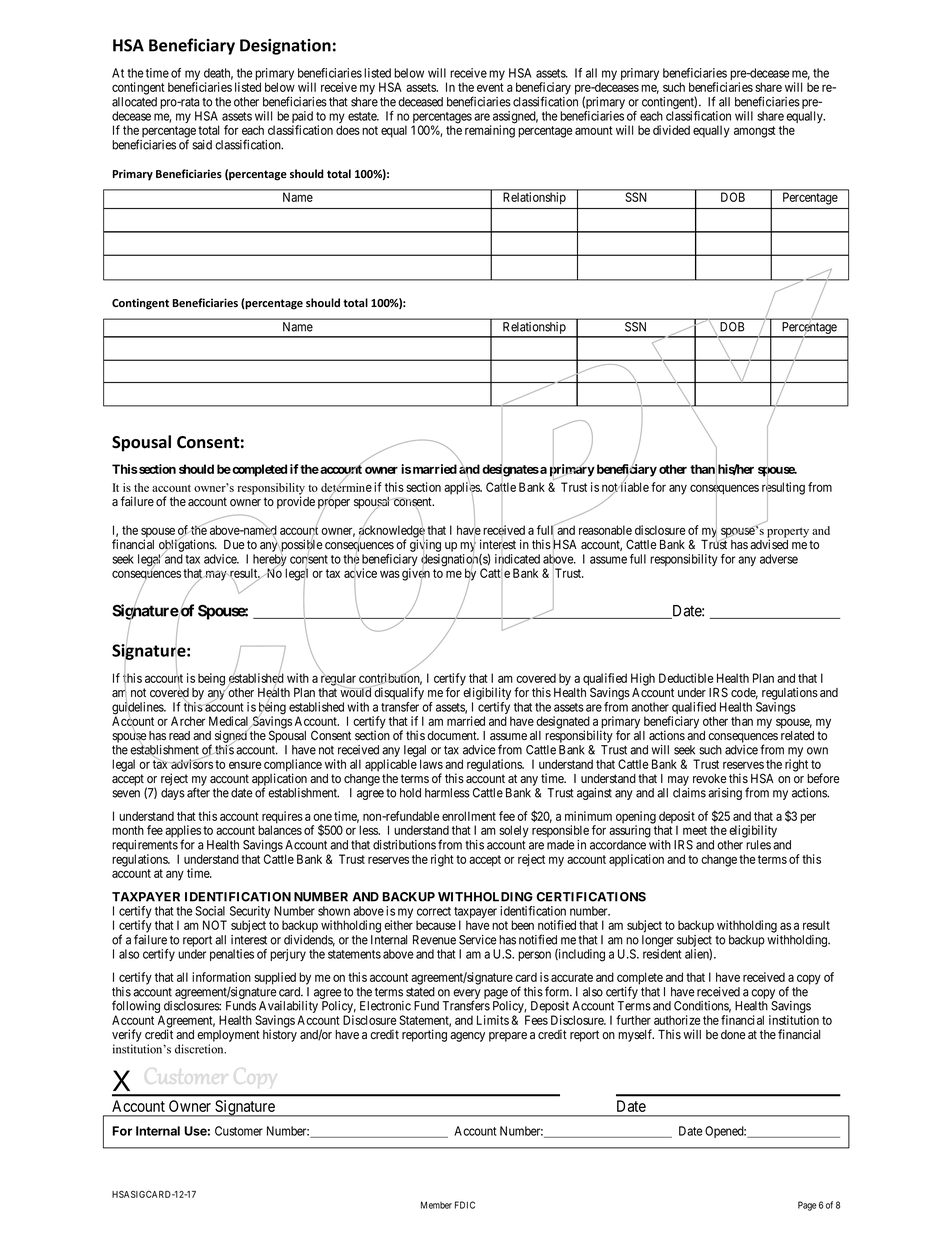 Image resolution: width=952 pixels, height=1233 pixels. Describe the element at coordinates (469, 816) in the screenshot. I see `enrollment` at that location.
